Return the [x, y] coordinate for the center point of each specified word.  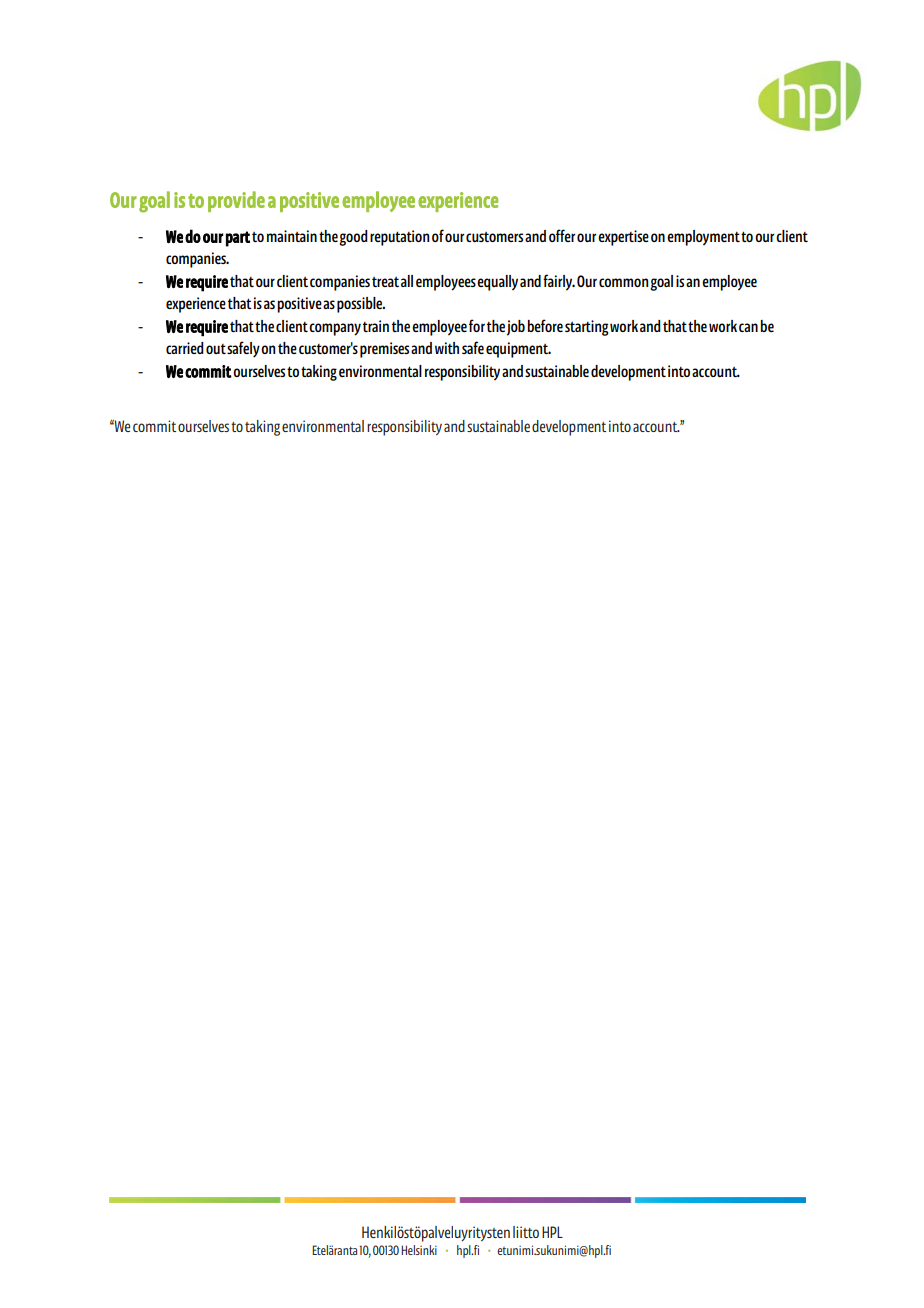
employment [703, 238]
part [238, 239]
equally [497, 283]
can [748, 327]
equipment [518, 350]
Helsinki [419, 1250]
